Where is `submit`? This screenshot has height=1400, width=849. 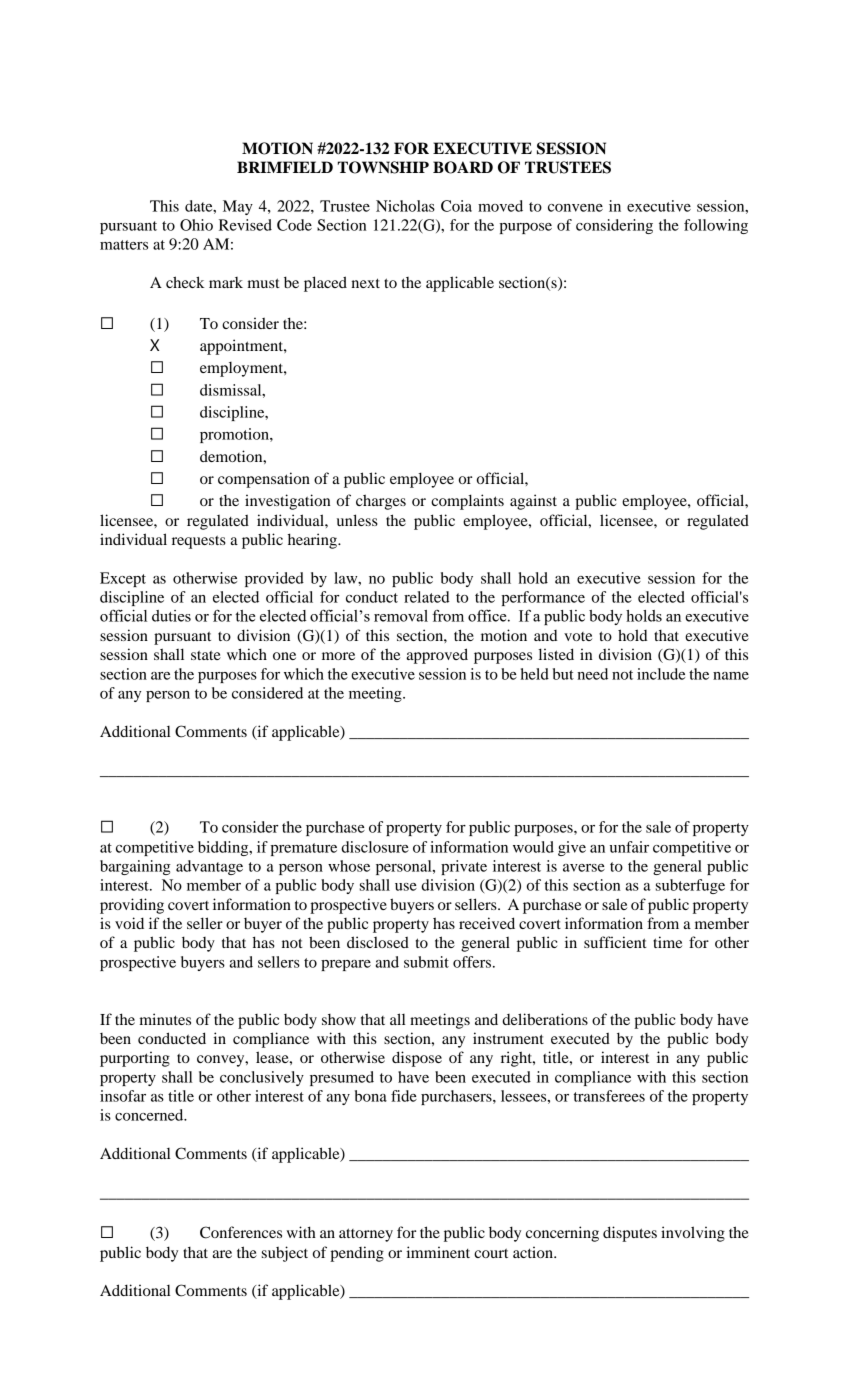 submit is located at coordinates (426, 962).
